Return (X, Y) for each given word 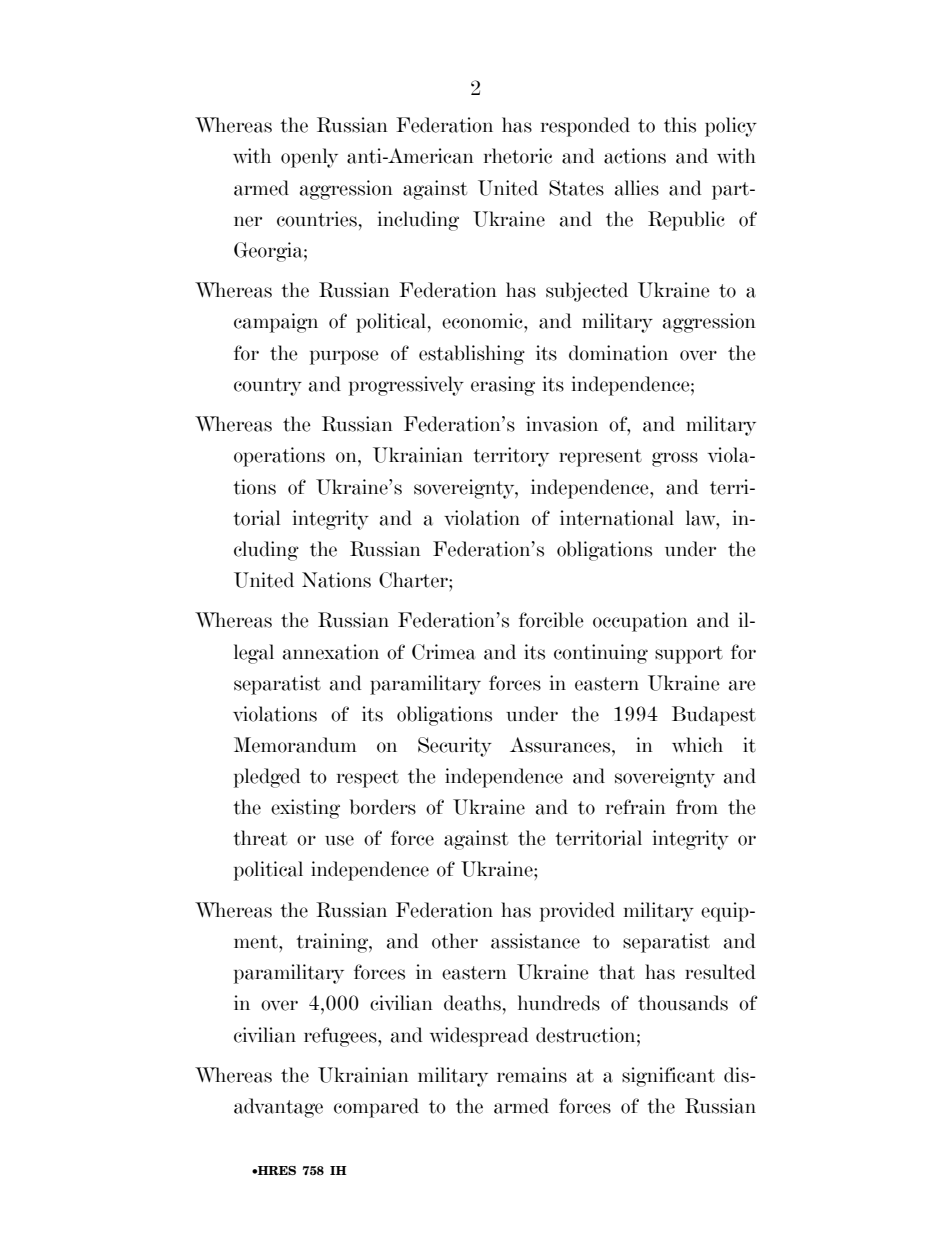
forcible (551, 620)
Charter (414, 580)
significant (668, 1077)
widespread (479, 1037)
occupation (640, 622)
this (680, 125)
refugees (341, 1037)
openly (309, 158)
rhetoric (518, 156)
